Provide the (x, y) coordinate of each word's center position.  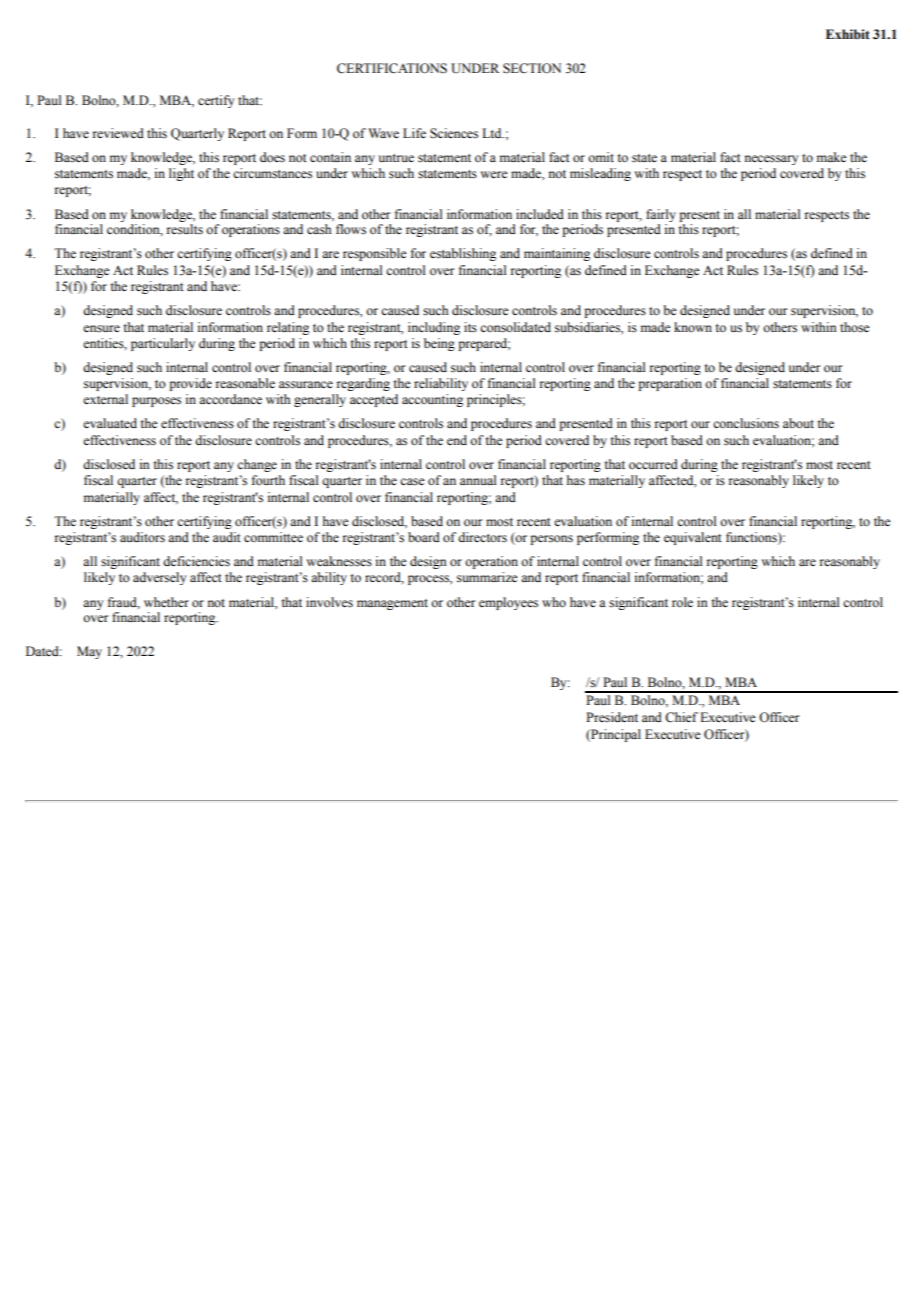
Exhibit (848, 34)
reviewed (118, 133)
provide (190, 384)
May (89, 652)
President (612, 717)
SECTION (532, 68)
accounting (432, 400)
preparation (670, 384)
